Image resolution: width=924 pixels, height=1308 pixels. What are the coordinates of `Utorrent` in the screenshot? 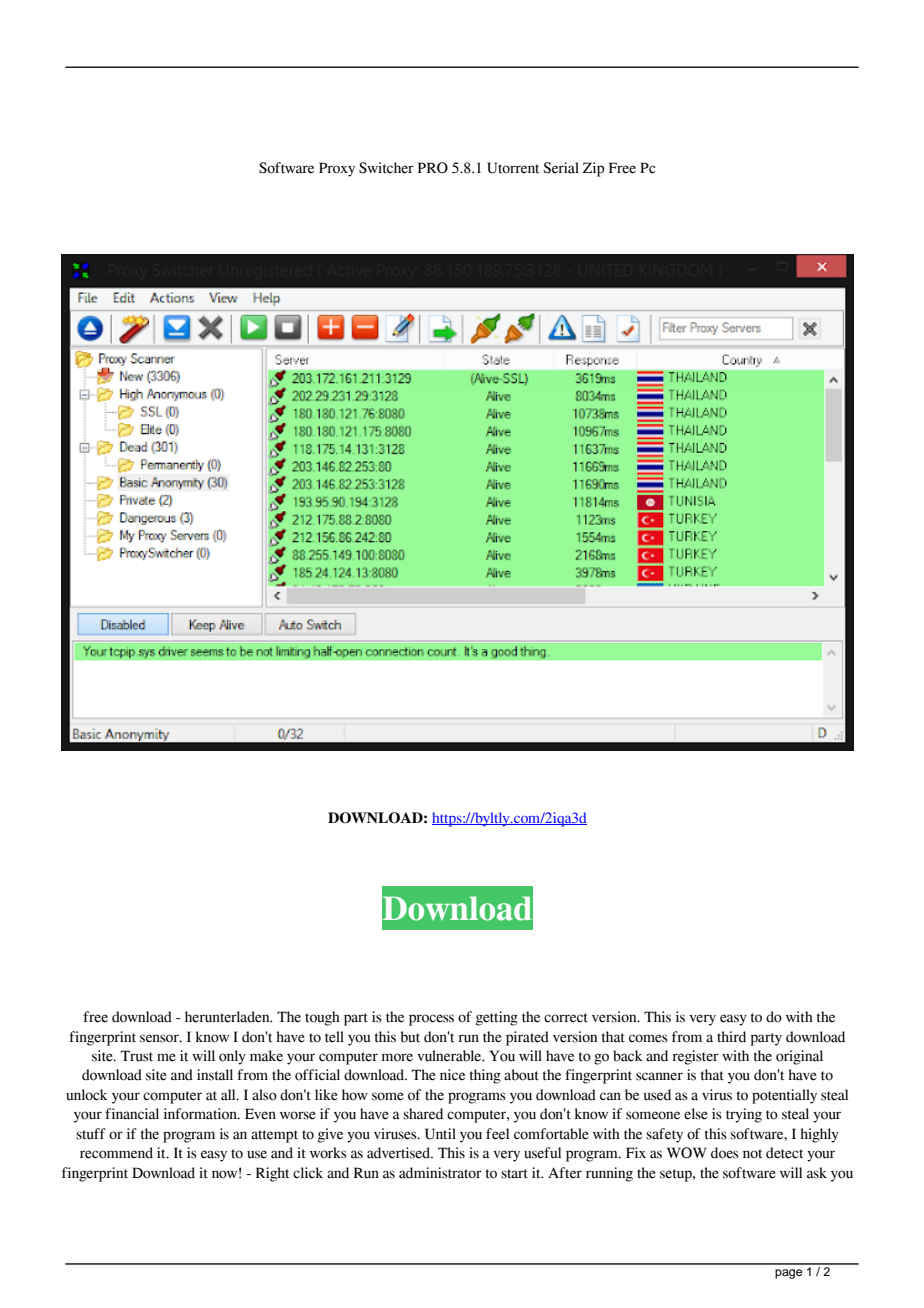 It's located at (513, 168).
